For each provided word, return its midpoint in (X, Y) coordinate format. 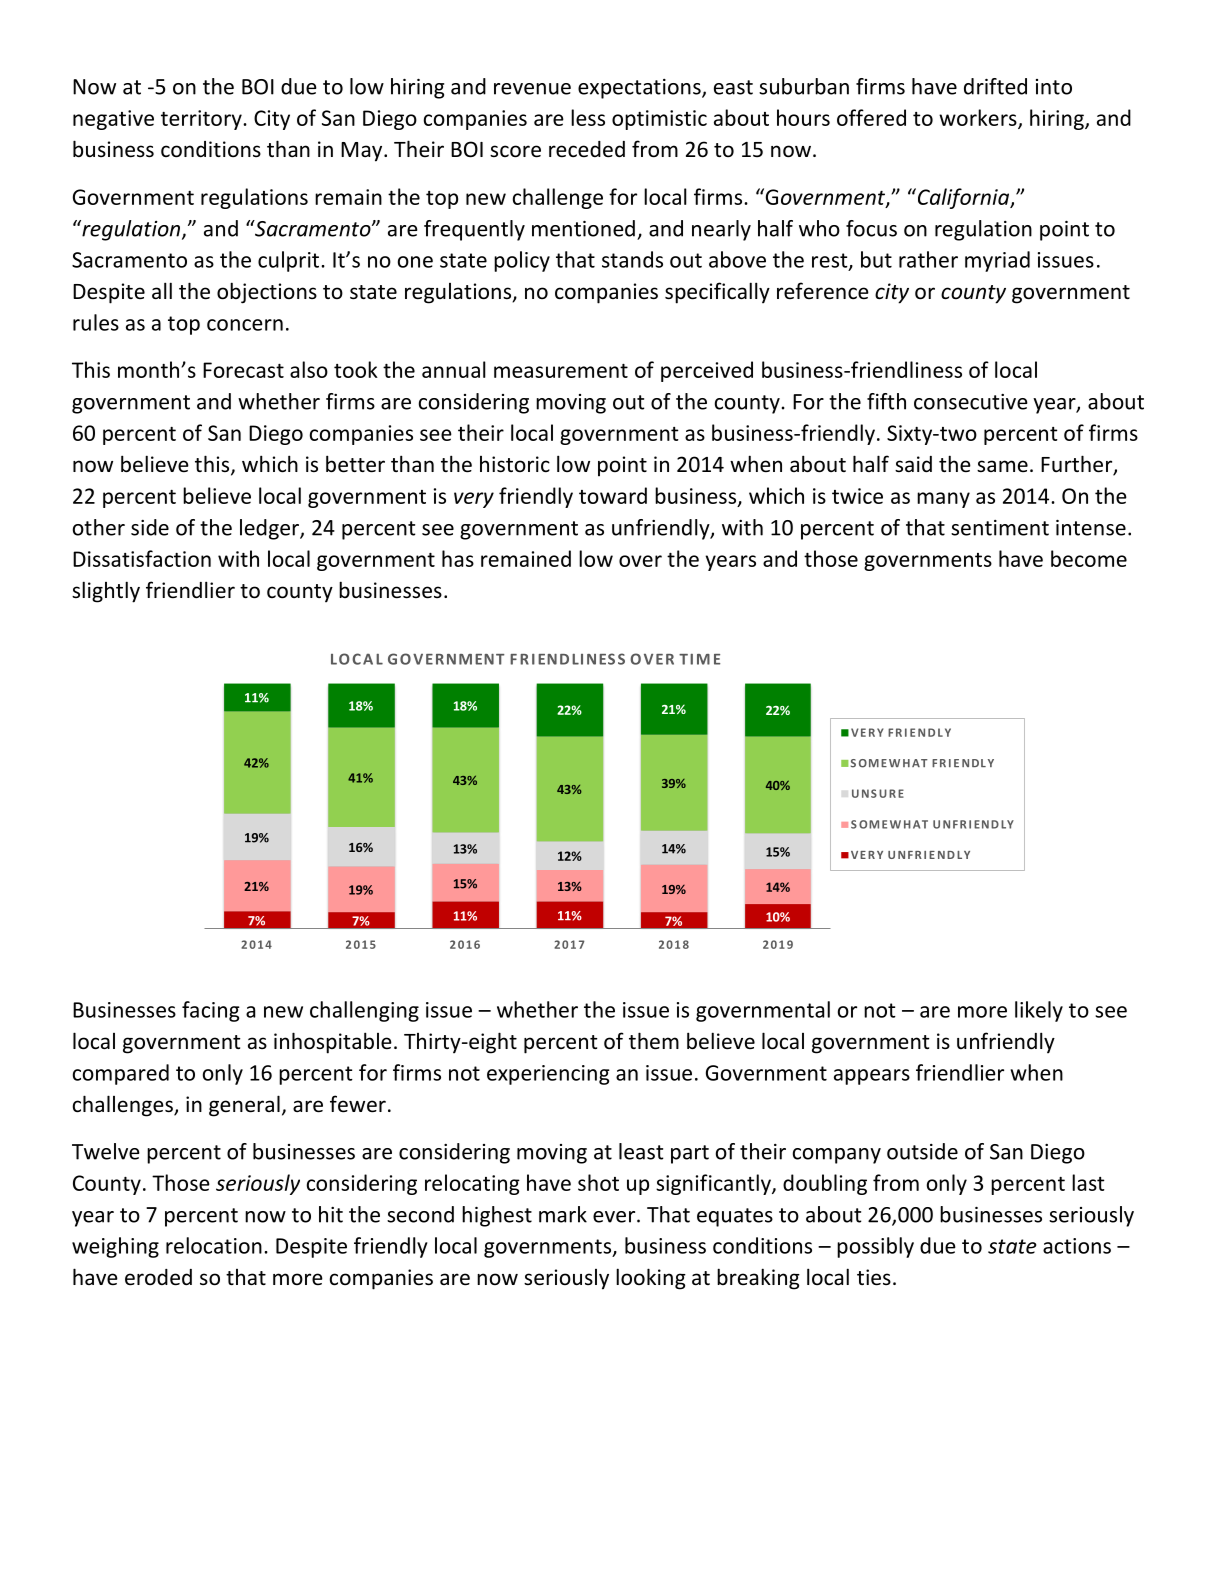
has (458, 558)
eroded (158, 1277)
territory (202, 120)
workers (979, 119)
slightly (106, 592)
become (1089, 558)
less (588, 117)
